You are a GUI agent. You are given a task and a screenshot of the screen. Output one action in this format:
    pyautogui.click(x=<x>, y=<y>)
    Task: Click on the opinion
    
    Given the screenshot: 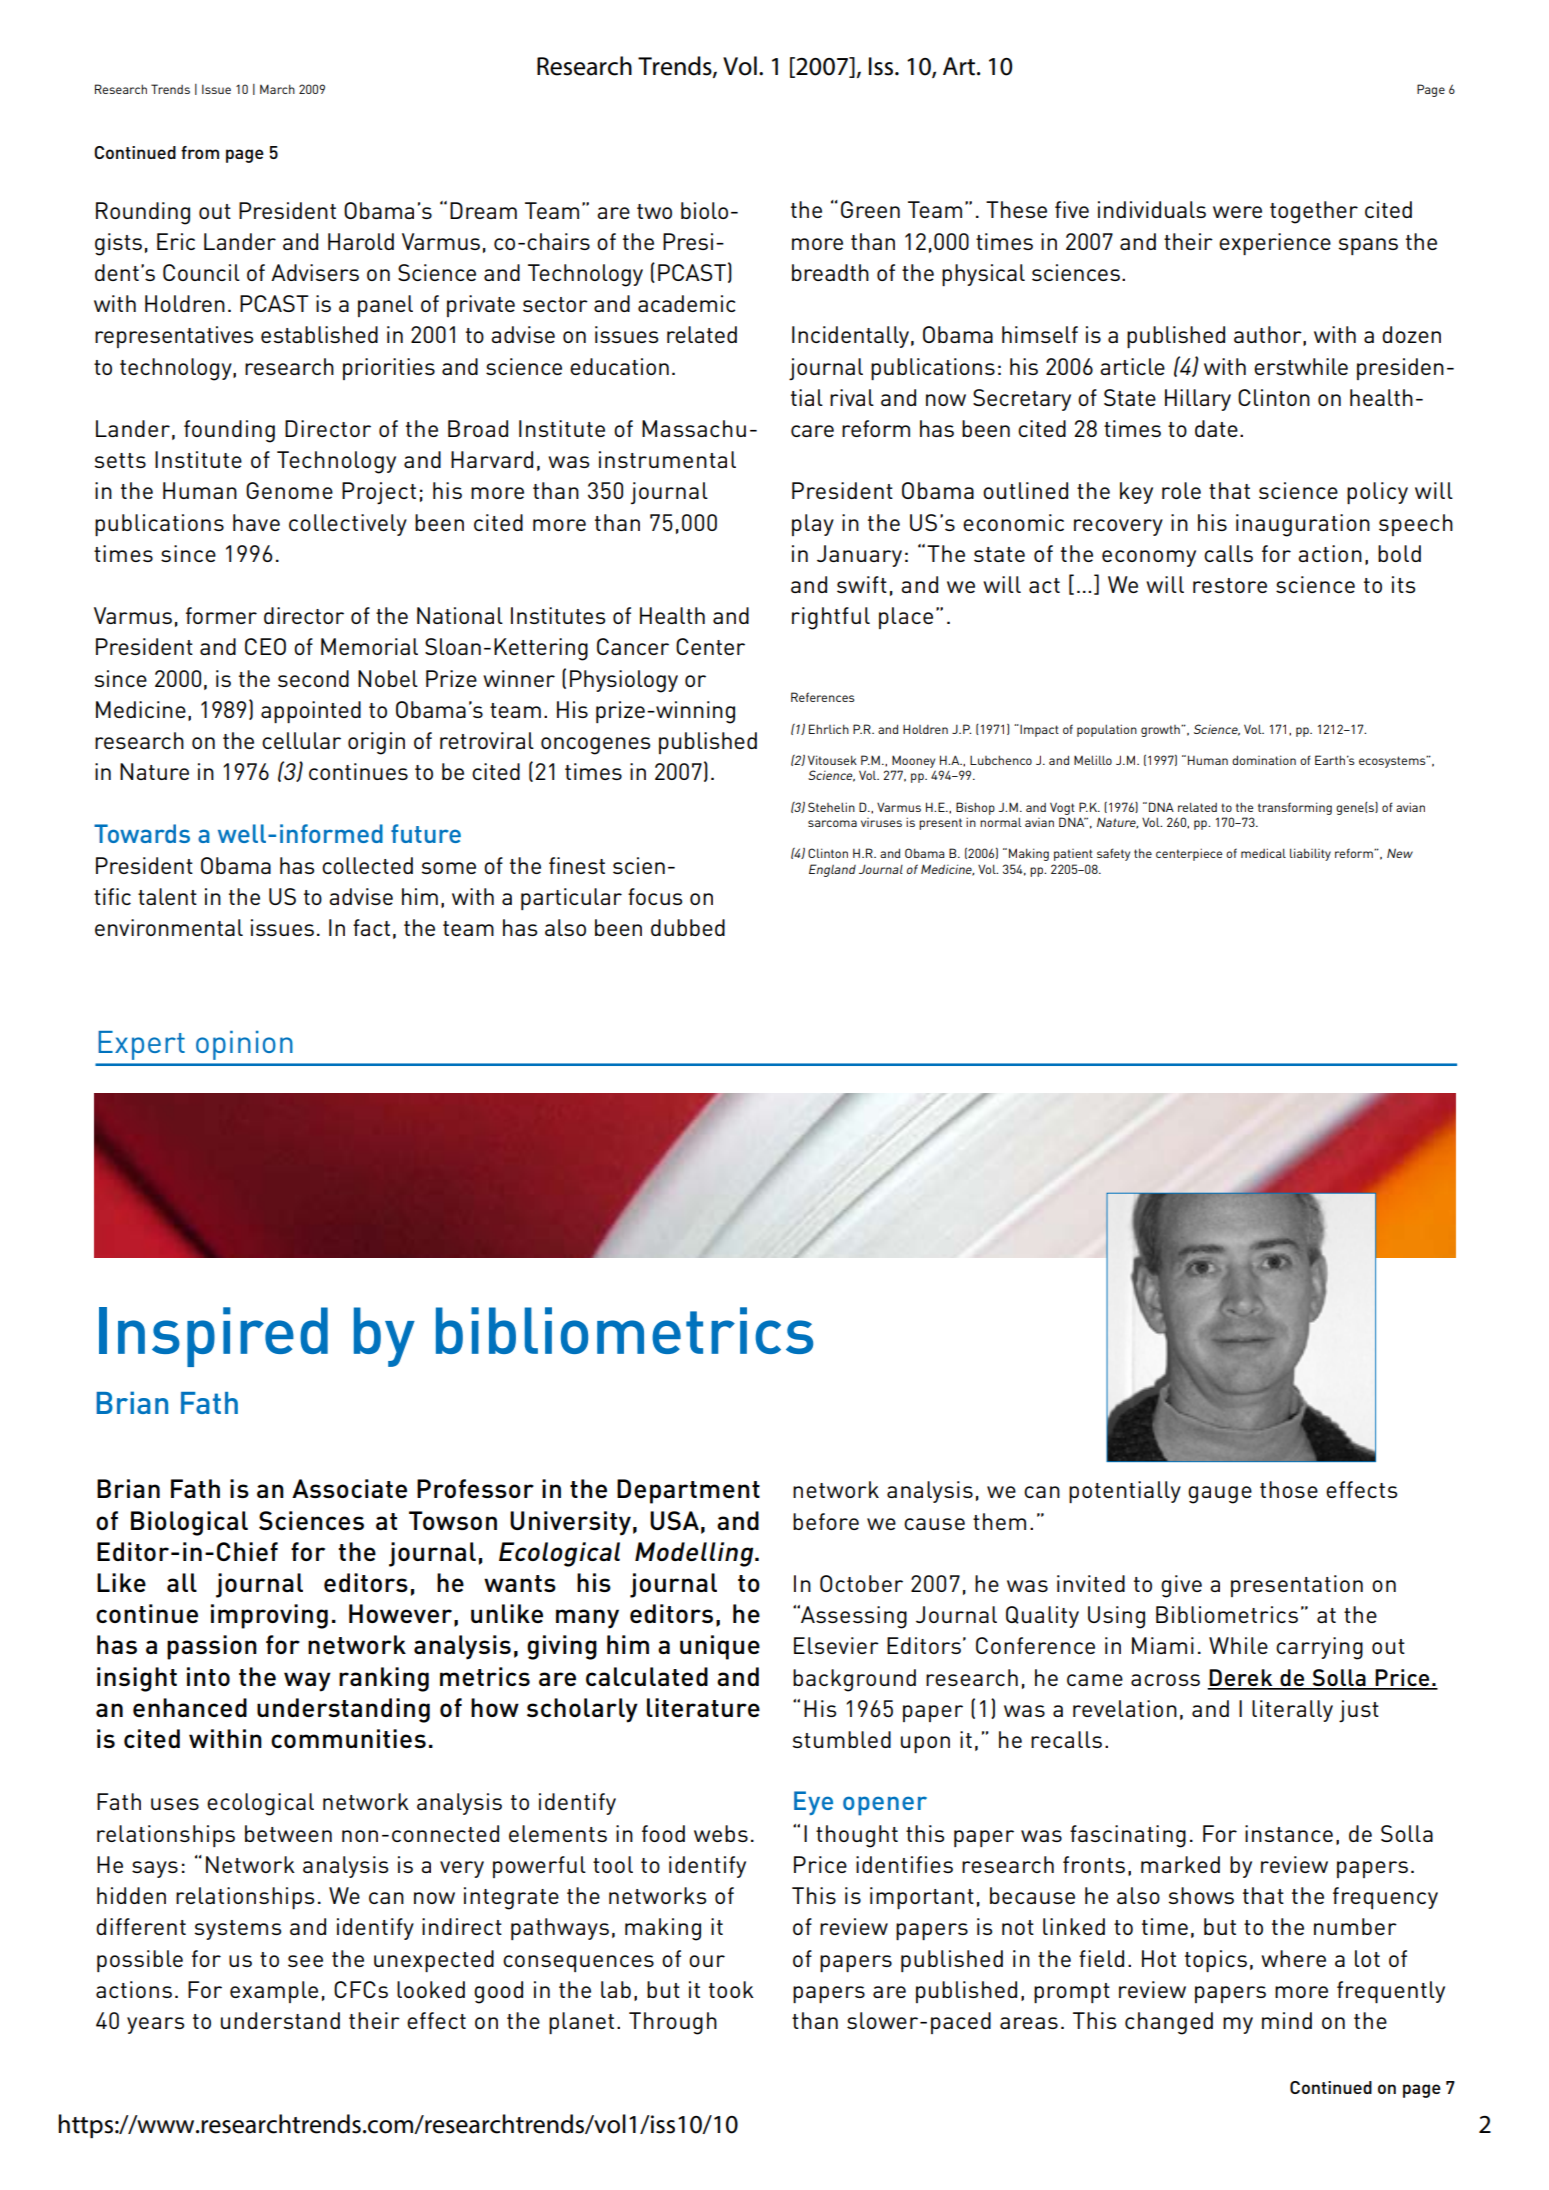 What is the action you would take?
    pyautogui.click(x=244, y=1045)
